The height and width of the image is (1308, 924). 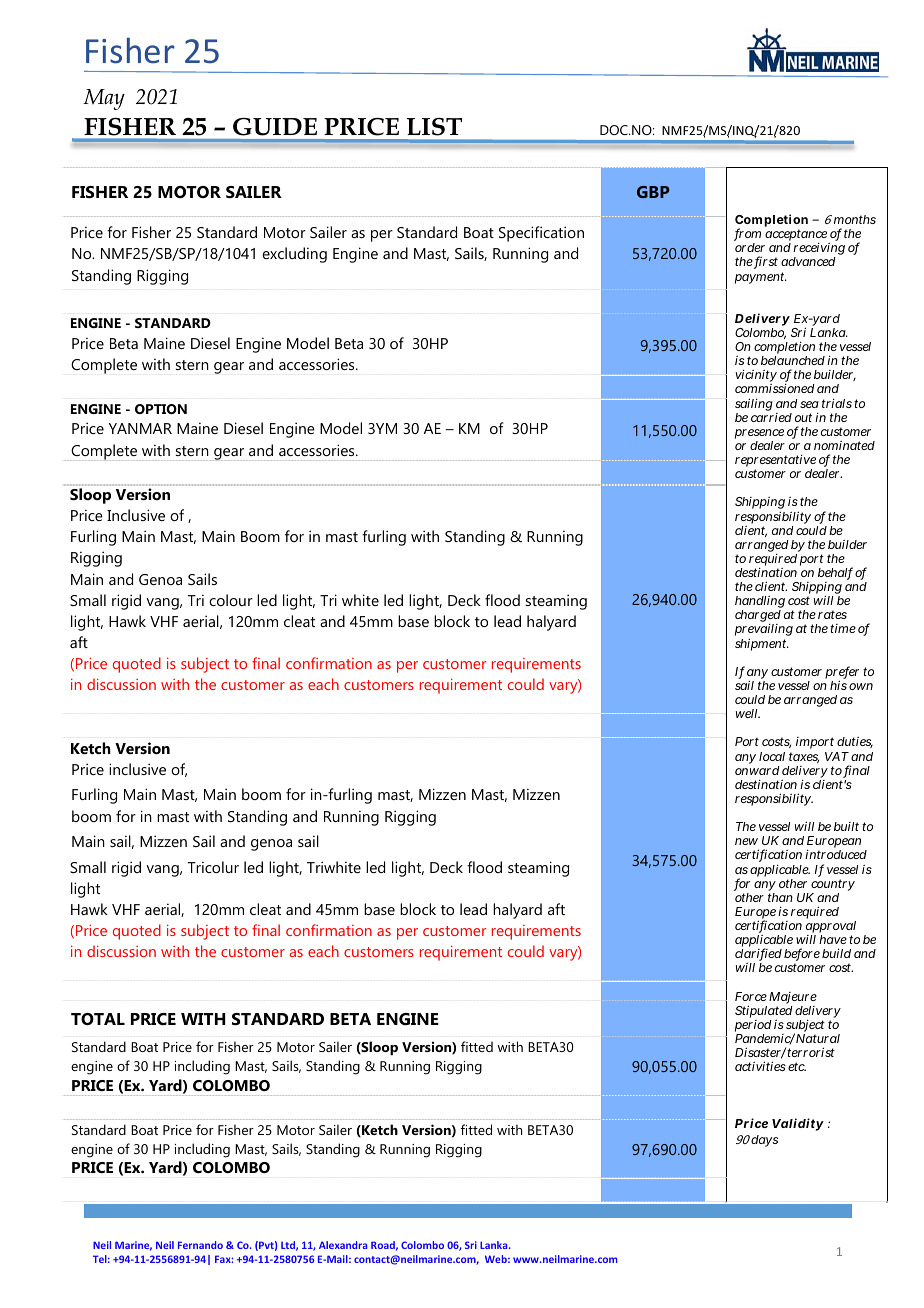 I want to click on well, so click(x=748, y=713).
